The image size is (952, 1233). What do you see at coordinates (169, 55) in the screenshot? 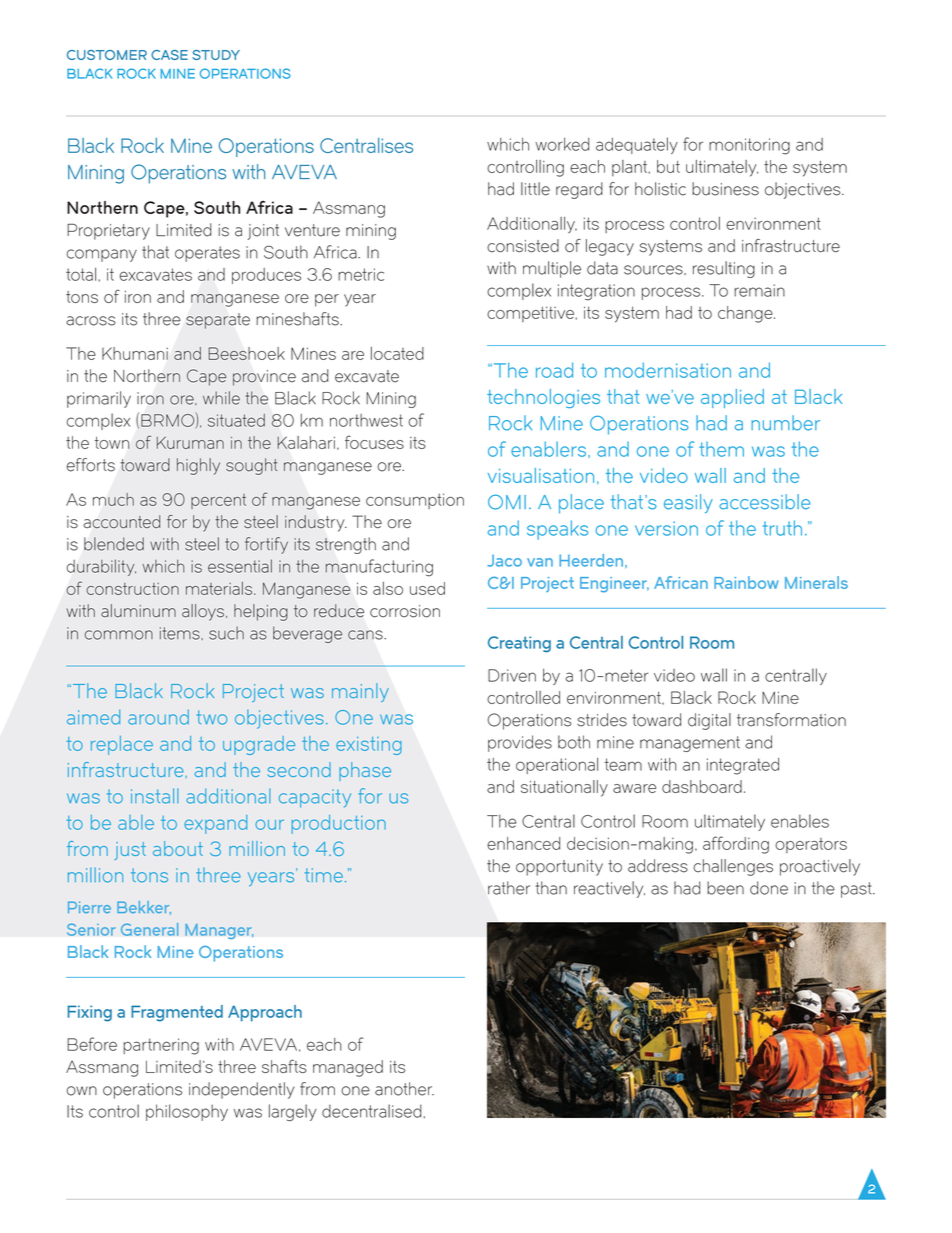
I see `CASE` at bounding box center [169, 55].
